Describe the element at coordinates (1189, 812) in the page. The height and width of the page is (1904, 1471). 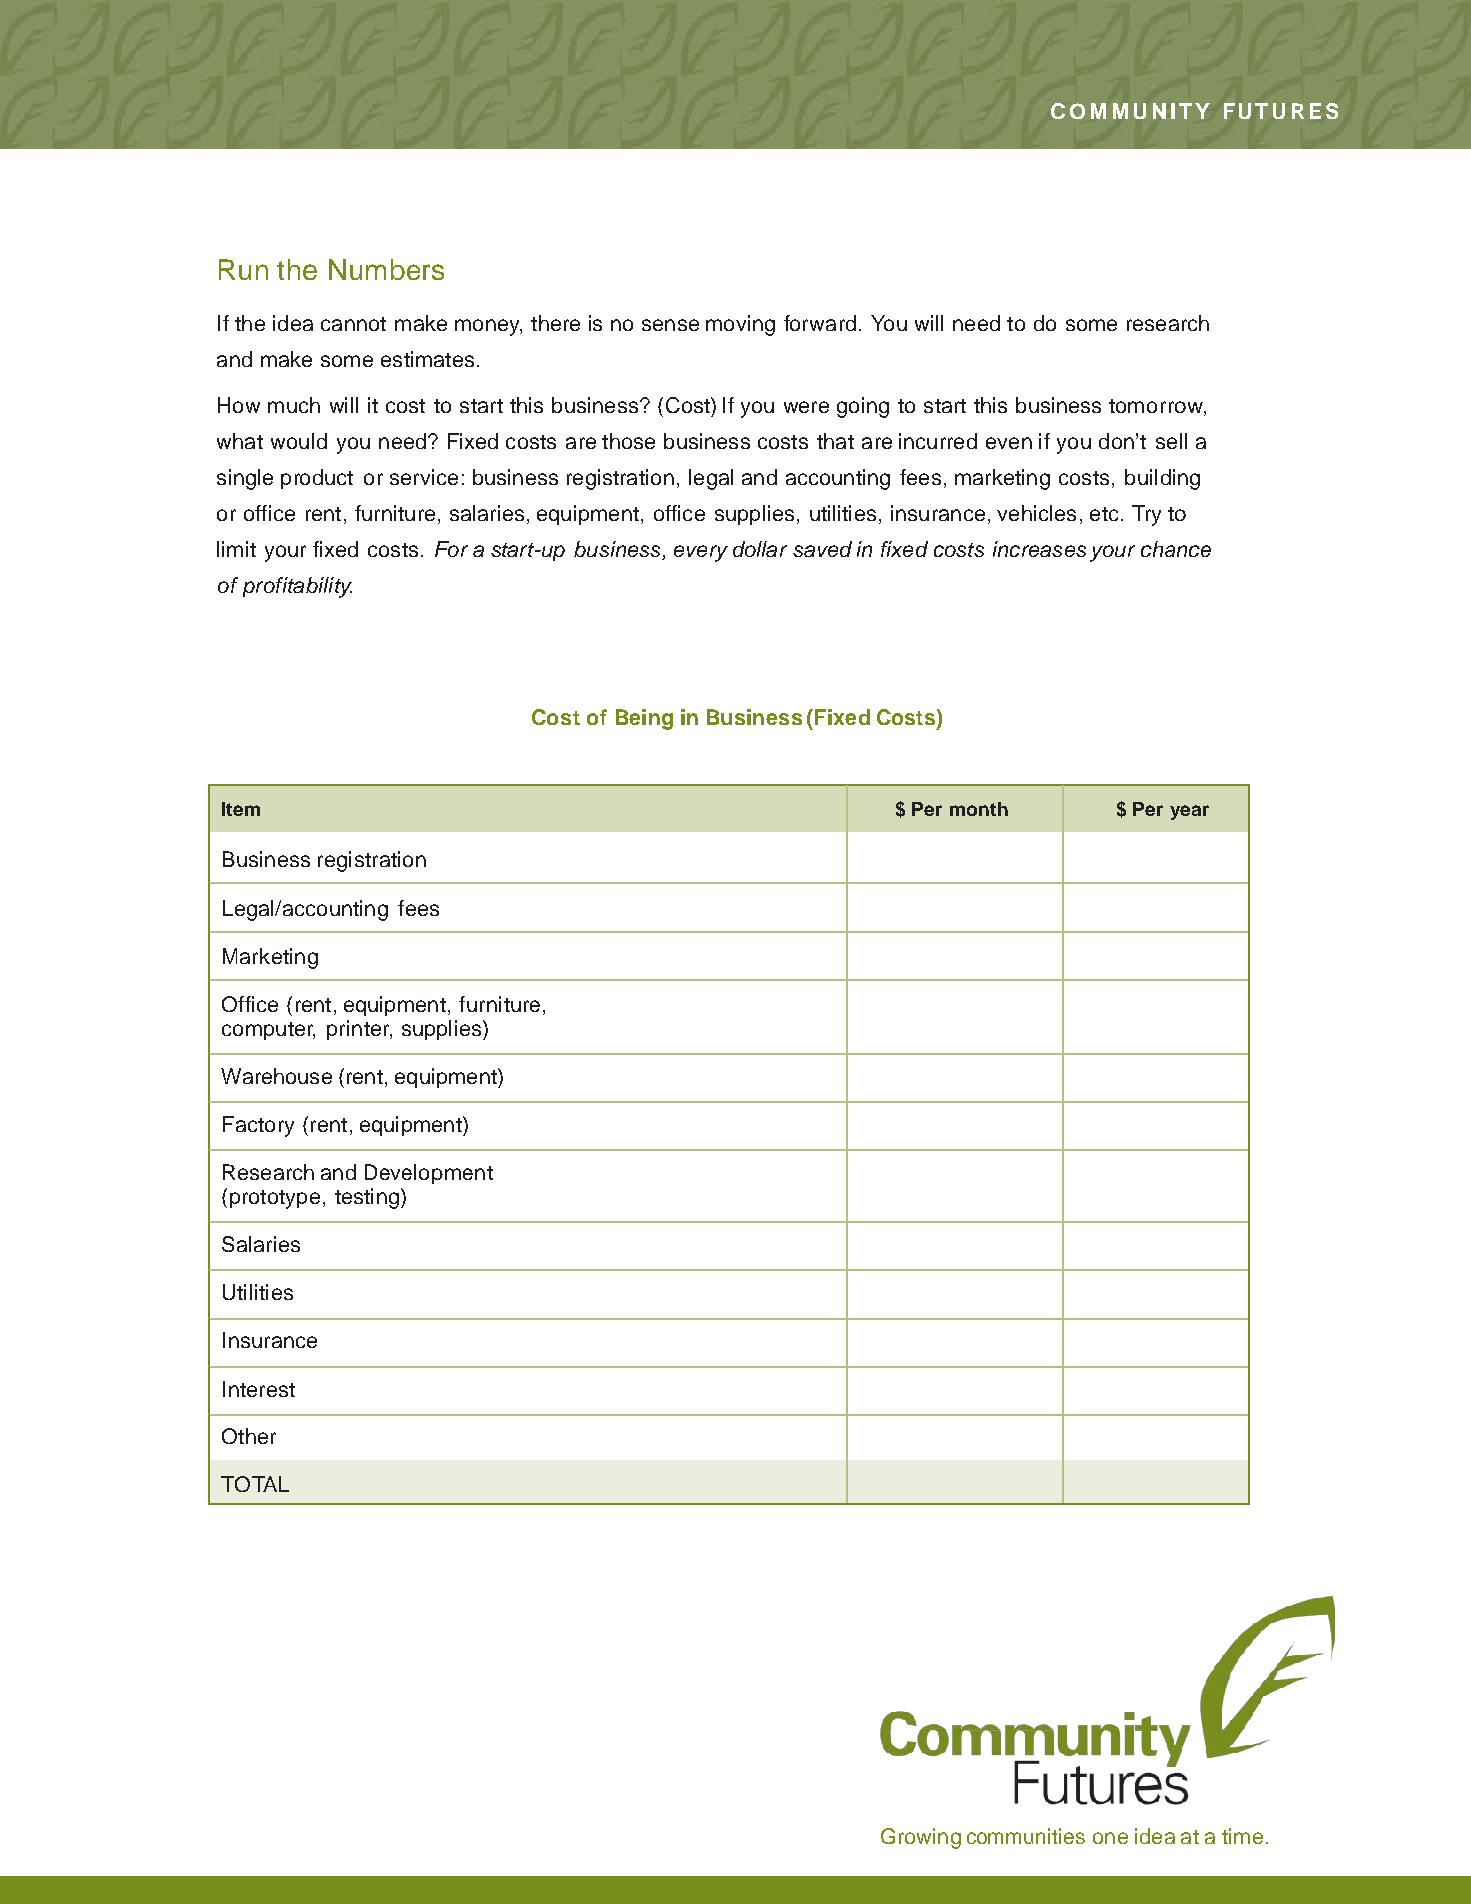
I see `year` at that location.
